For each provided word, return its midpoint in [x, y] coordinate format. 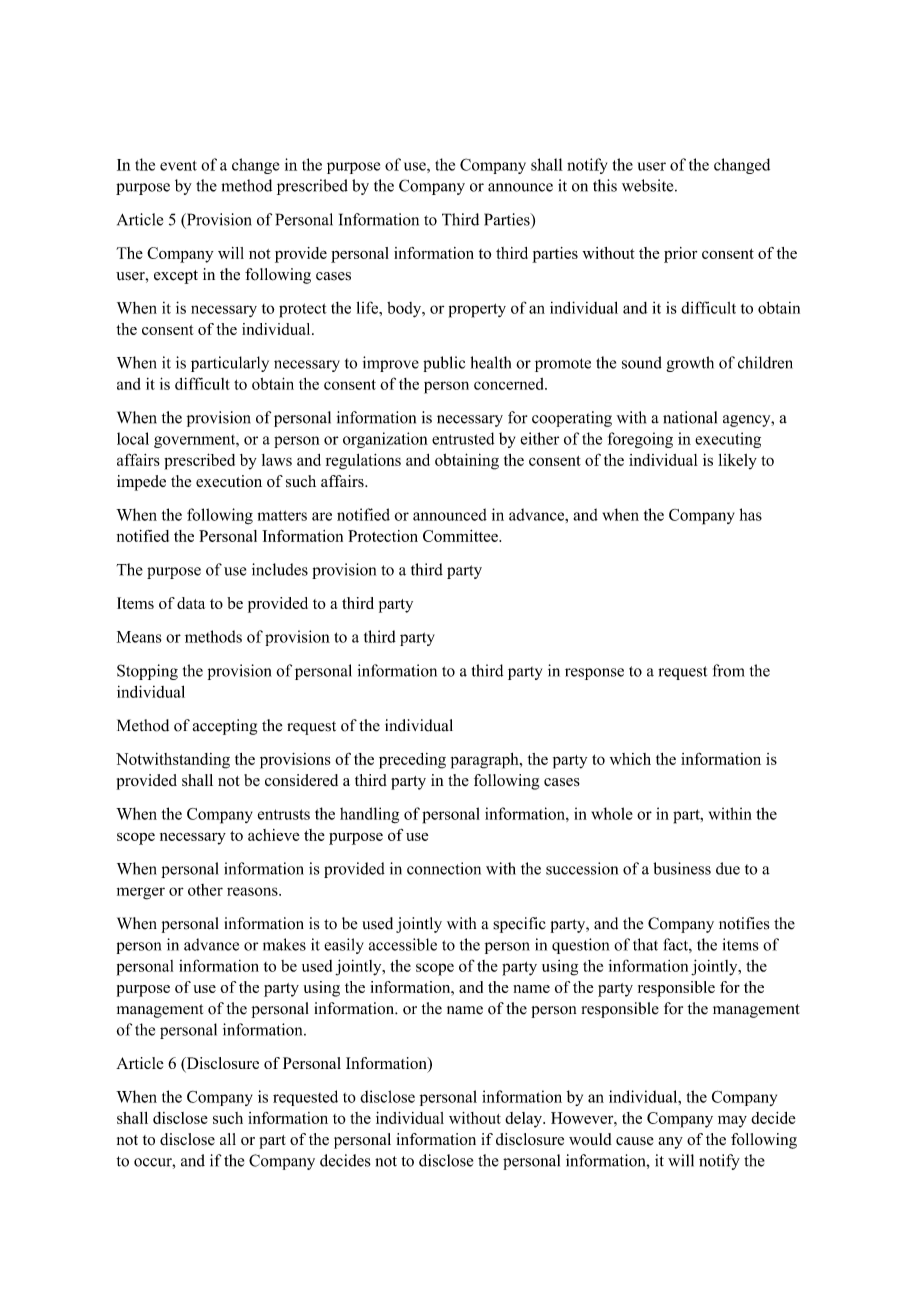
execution [229, 481]
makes [284, 944]
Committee [461, 536]
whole [612, 813]
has [751, 514]
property [477, 310]
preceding [412, 761]
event [178, 165]
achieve [274, 835]
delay [524, 1120]
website [649, 185]
